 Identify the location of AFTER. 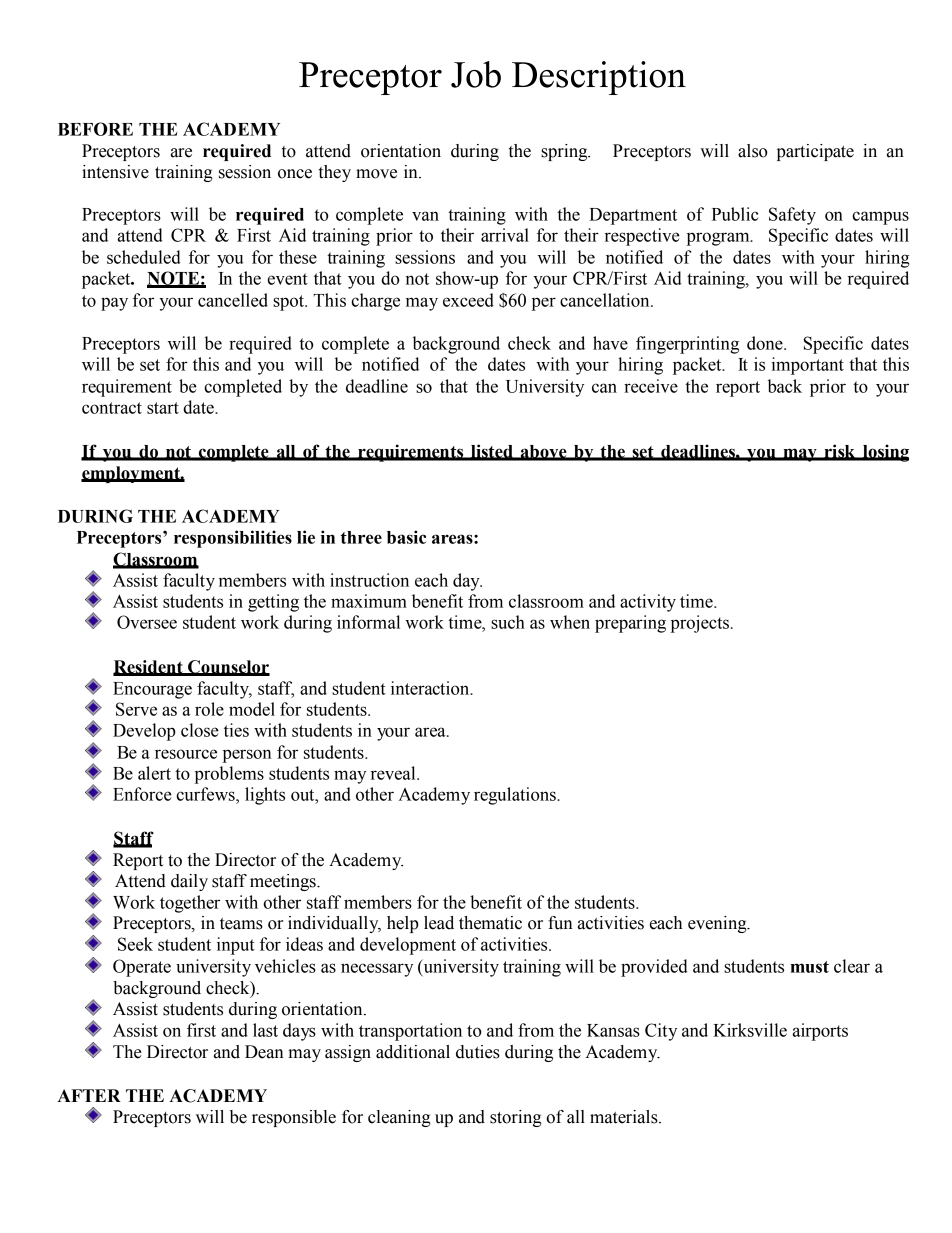
(89, 1095).
